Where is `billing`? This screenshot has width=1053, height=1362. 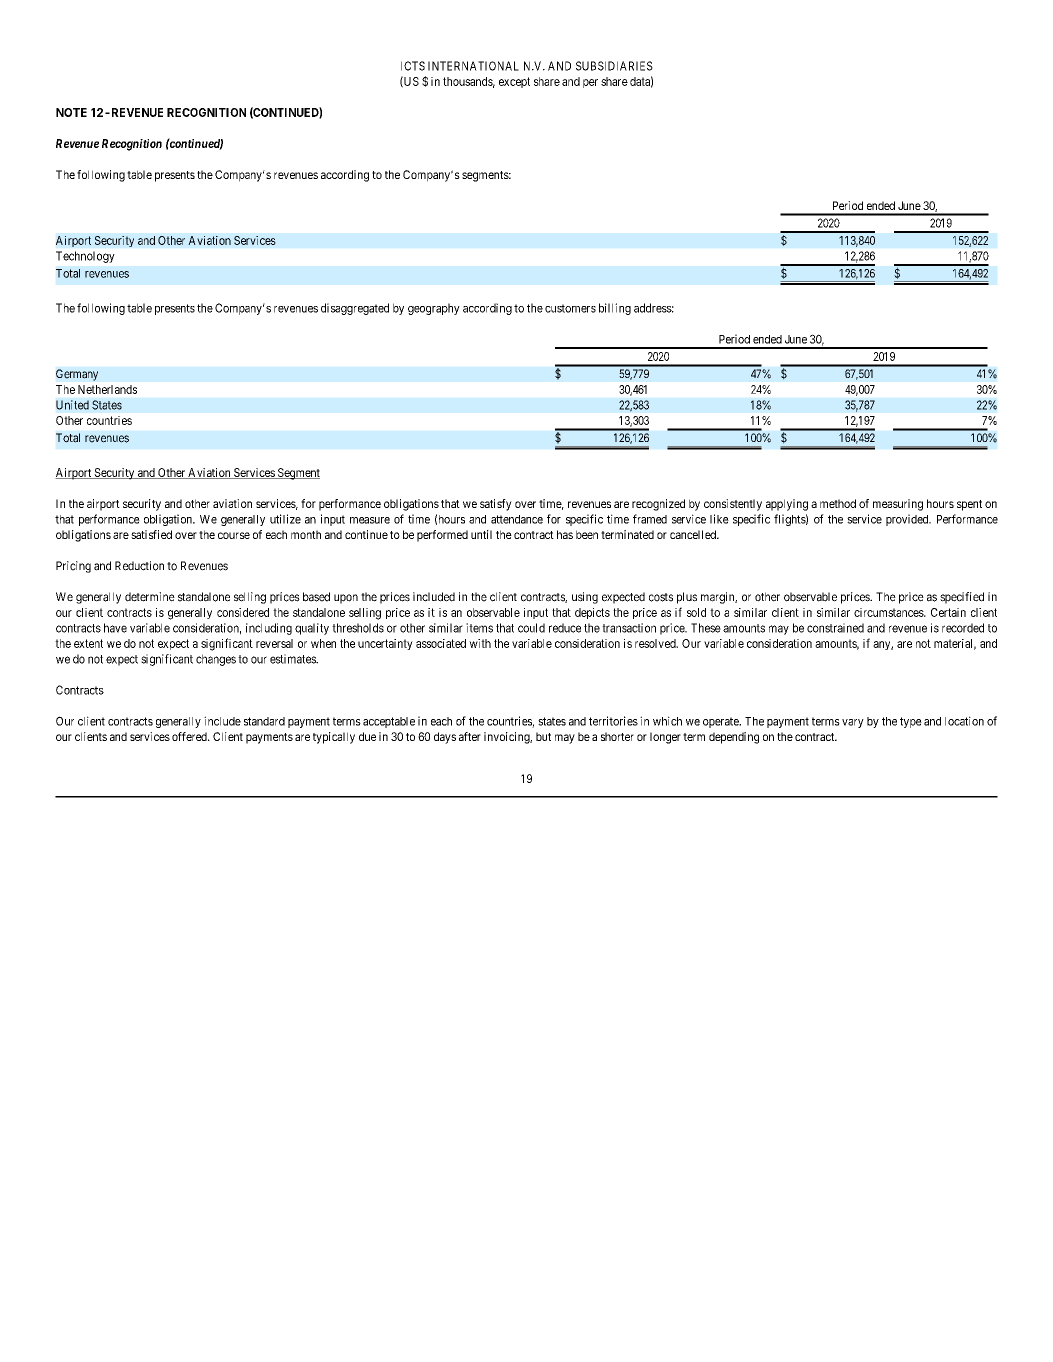 billing is located at coordinates (615, 309).
